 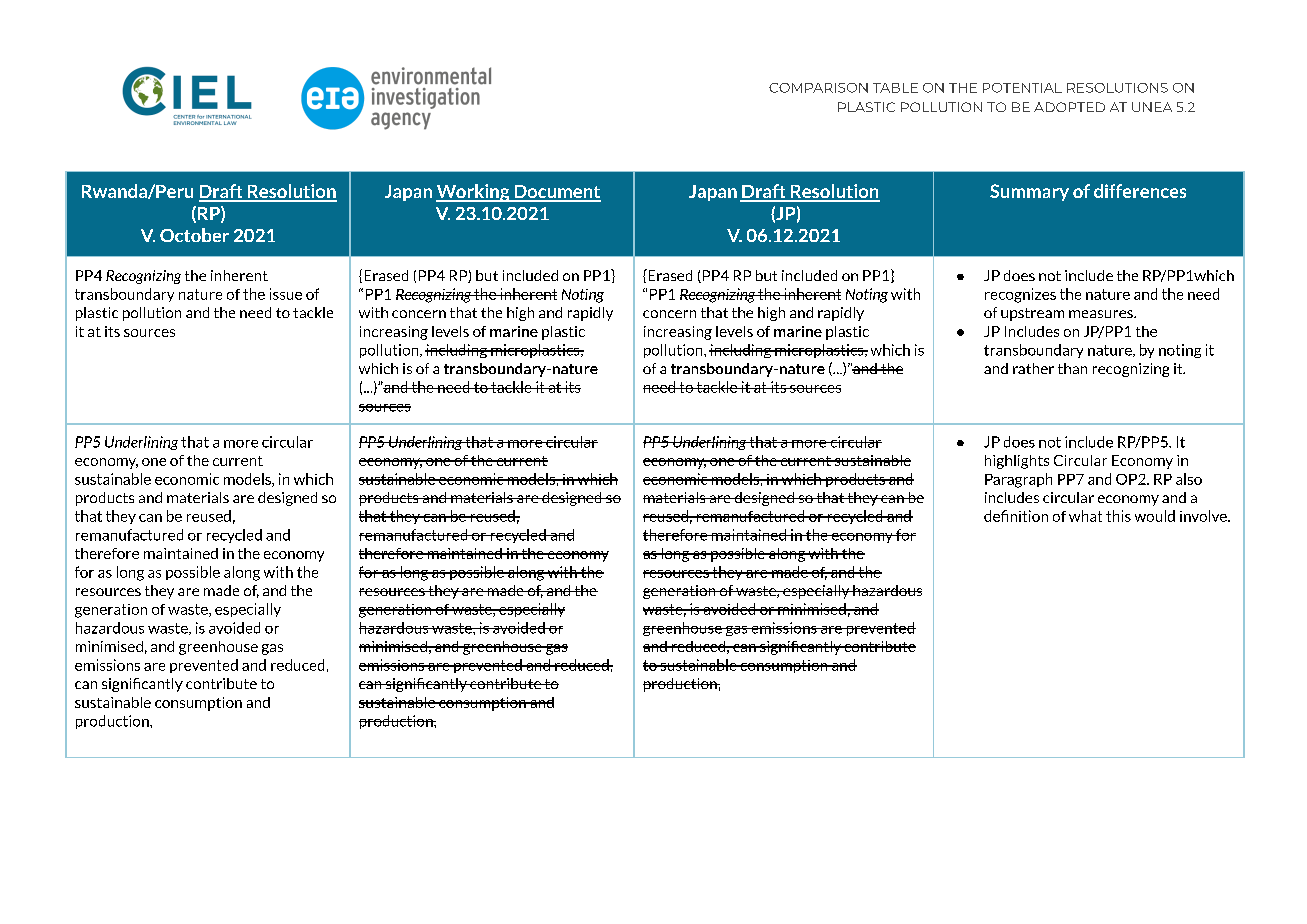 I want to click on definition, so click(x=1016, y=516).
